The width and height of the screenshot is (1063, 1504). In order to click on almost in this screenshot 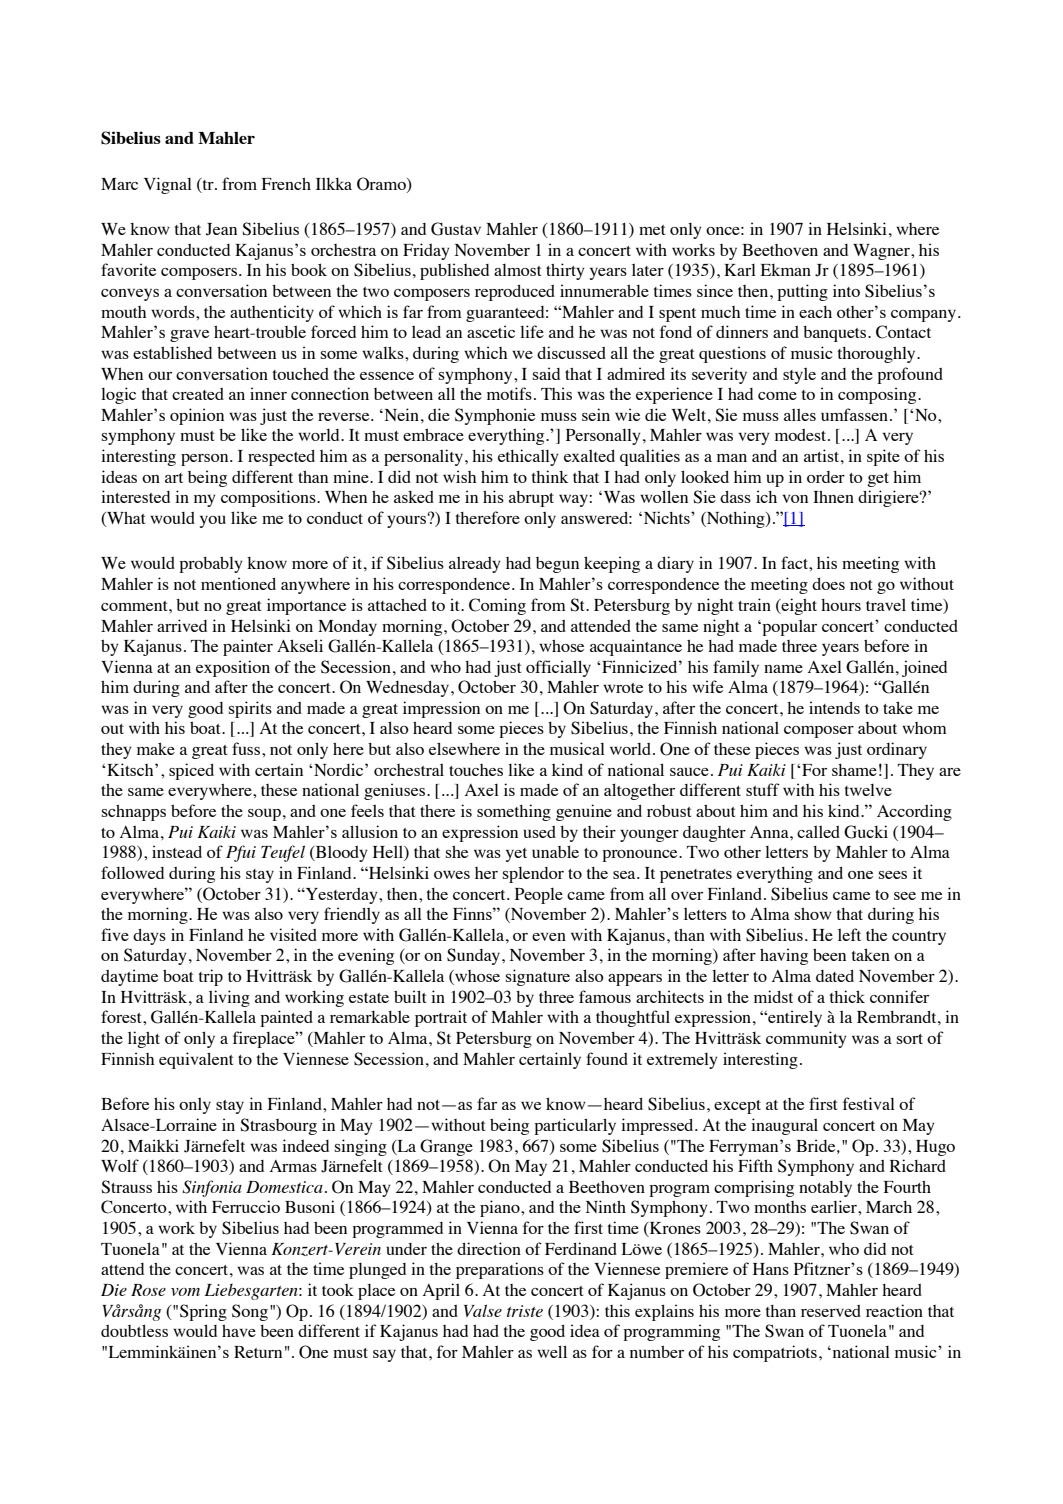, I will do `click(517, 270)`.
